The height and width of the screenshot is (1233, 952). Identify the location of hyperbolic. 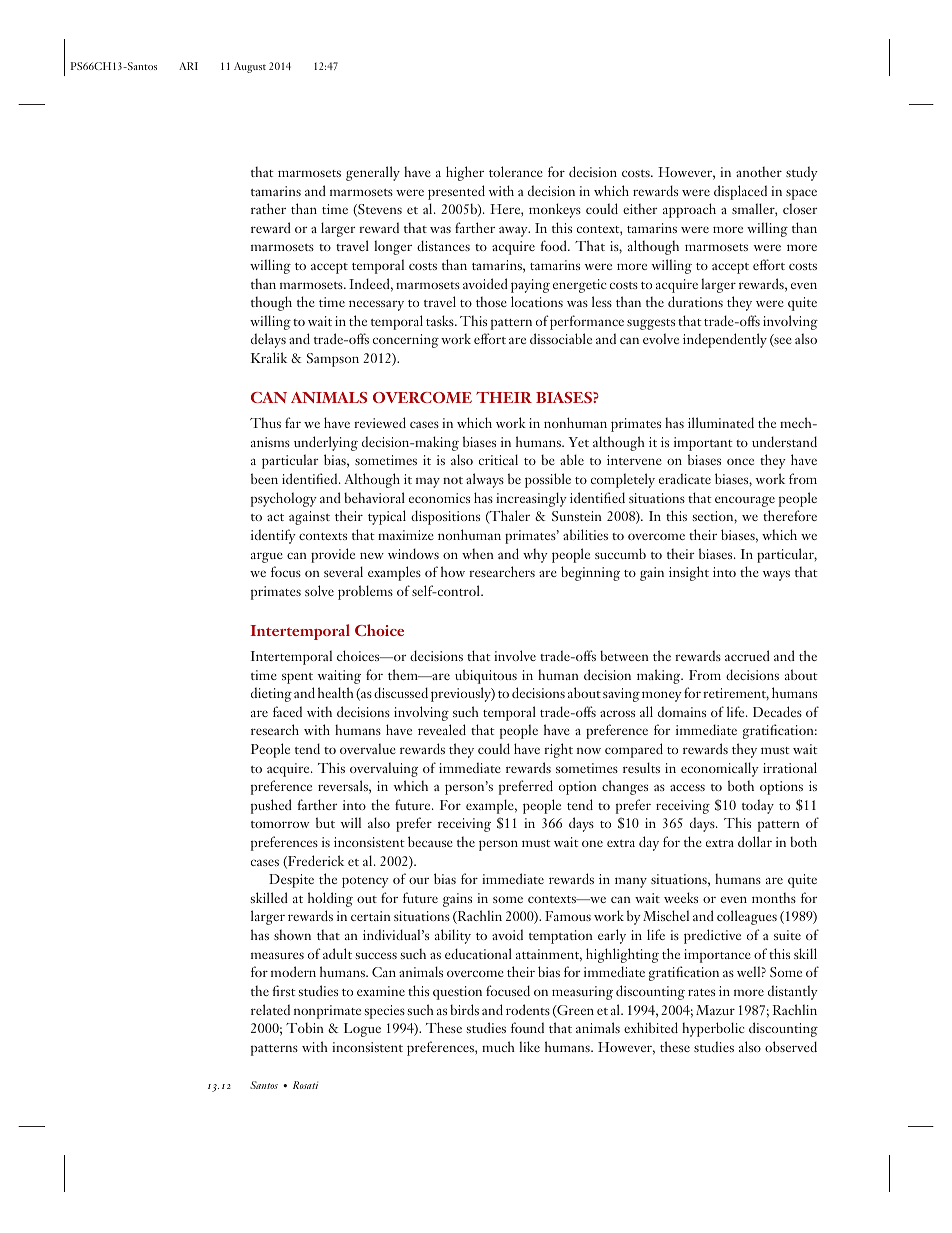
(713, 1029).
